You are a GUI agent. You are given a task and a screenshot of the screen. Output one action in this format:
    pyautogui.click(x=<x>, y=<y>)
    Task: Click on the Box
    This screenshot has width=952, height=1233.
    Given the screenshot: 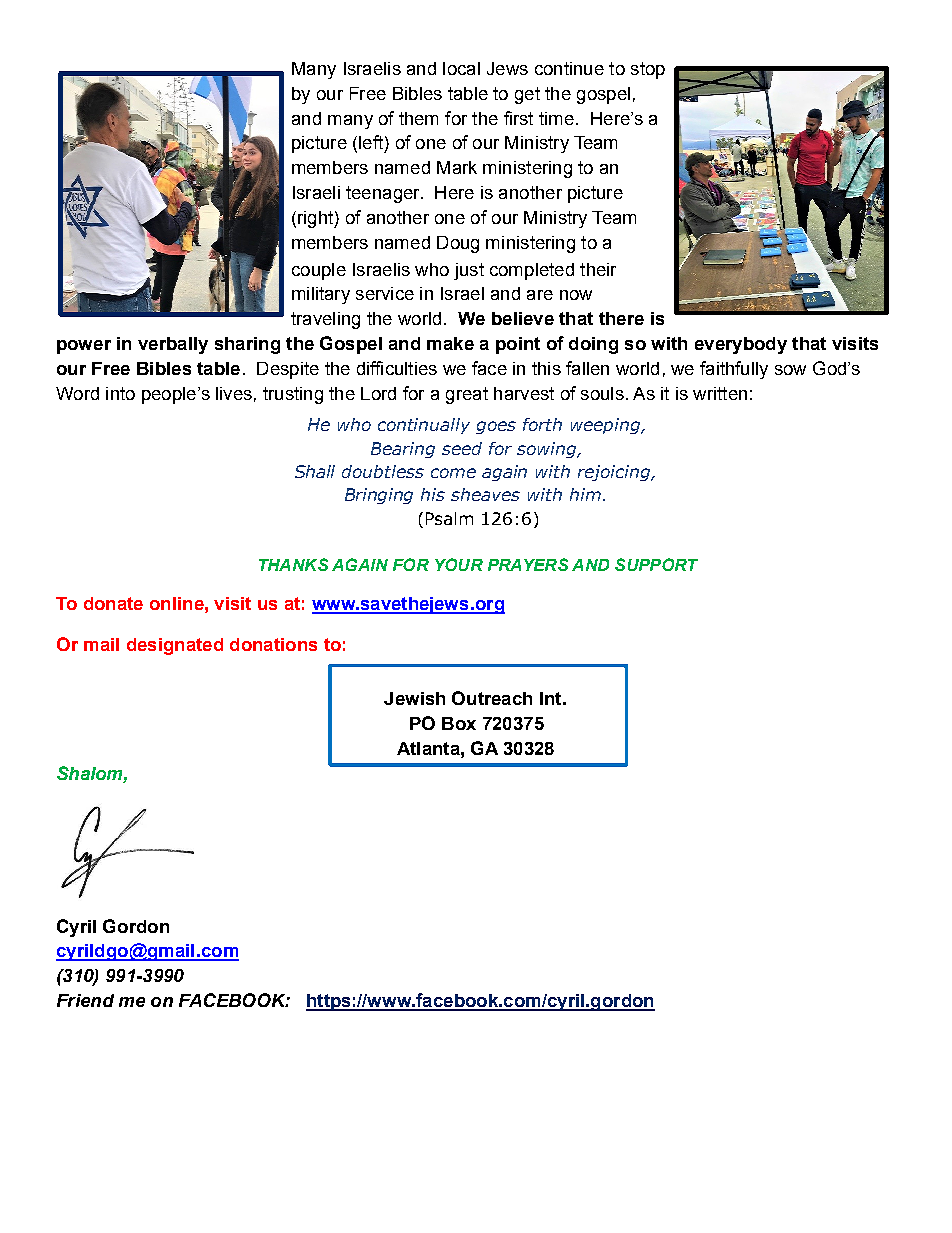 What is the action you would take?
    pyautogui.click(x=459, y=723)
